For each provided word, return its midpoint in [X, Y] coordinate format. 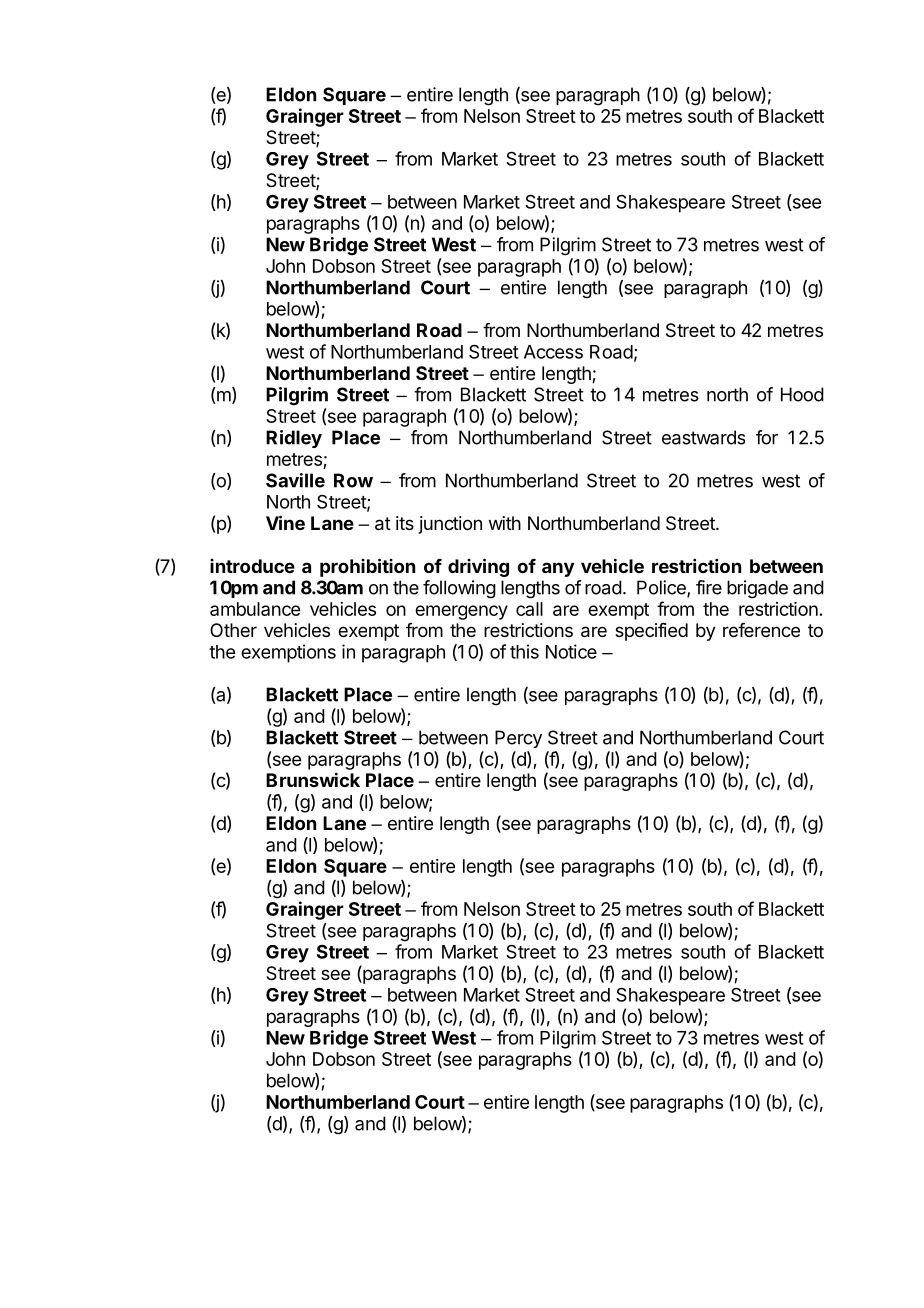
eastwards [703, 437]
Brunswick [313, 779]
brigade [757, 589]
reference [761, 630]
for [767, 437]
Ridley [294, 439]
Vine [285, 522]
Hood [802, 394]
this [524, 651]
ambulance [255, 609]
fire [709, 587]
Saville [295, 480]
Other [233, 630]
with [505, 523]
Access [553, 352]
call [529, 609]
